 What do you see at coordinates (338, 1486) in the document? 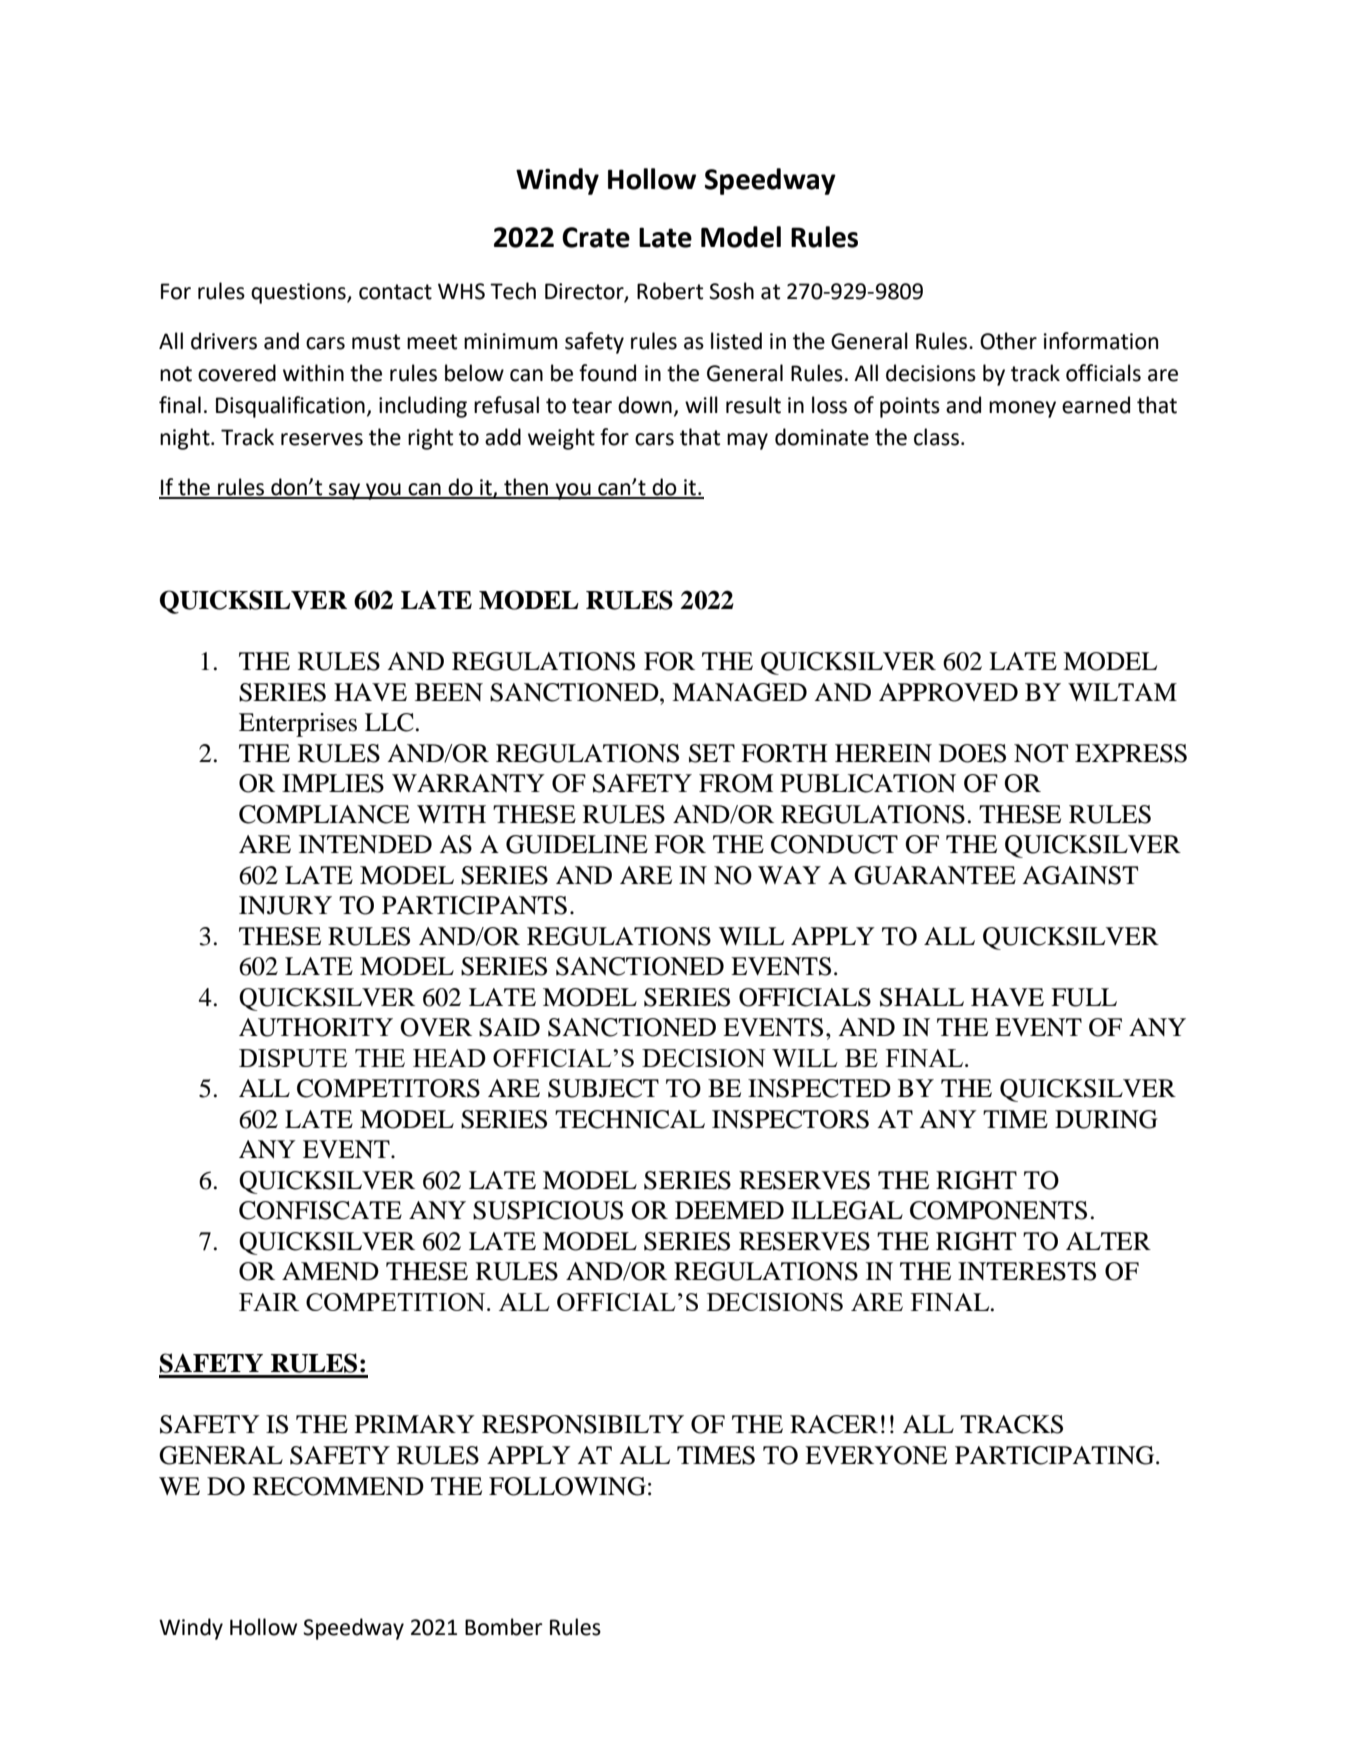
I see `RECOMMEND` at bounding box center [338, 1486].
